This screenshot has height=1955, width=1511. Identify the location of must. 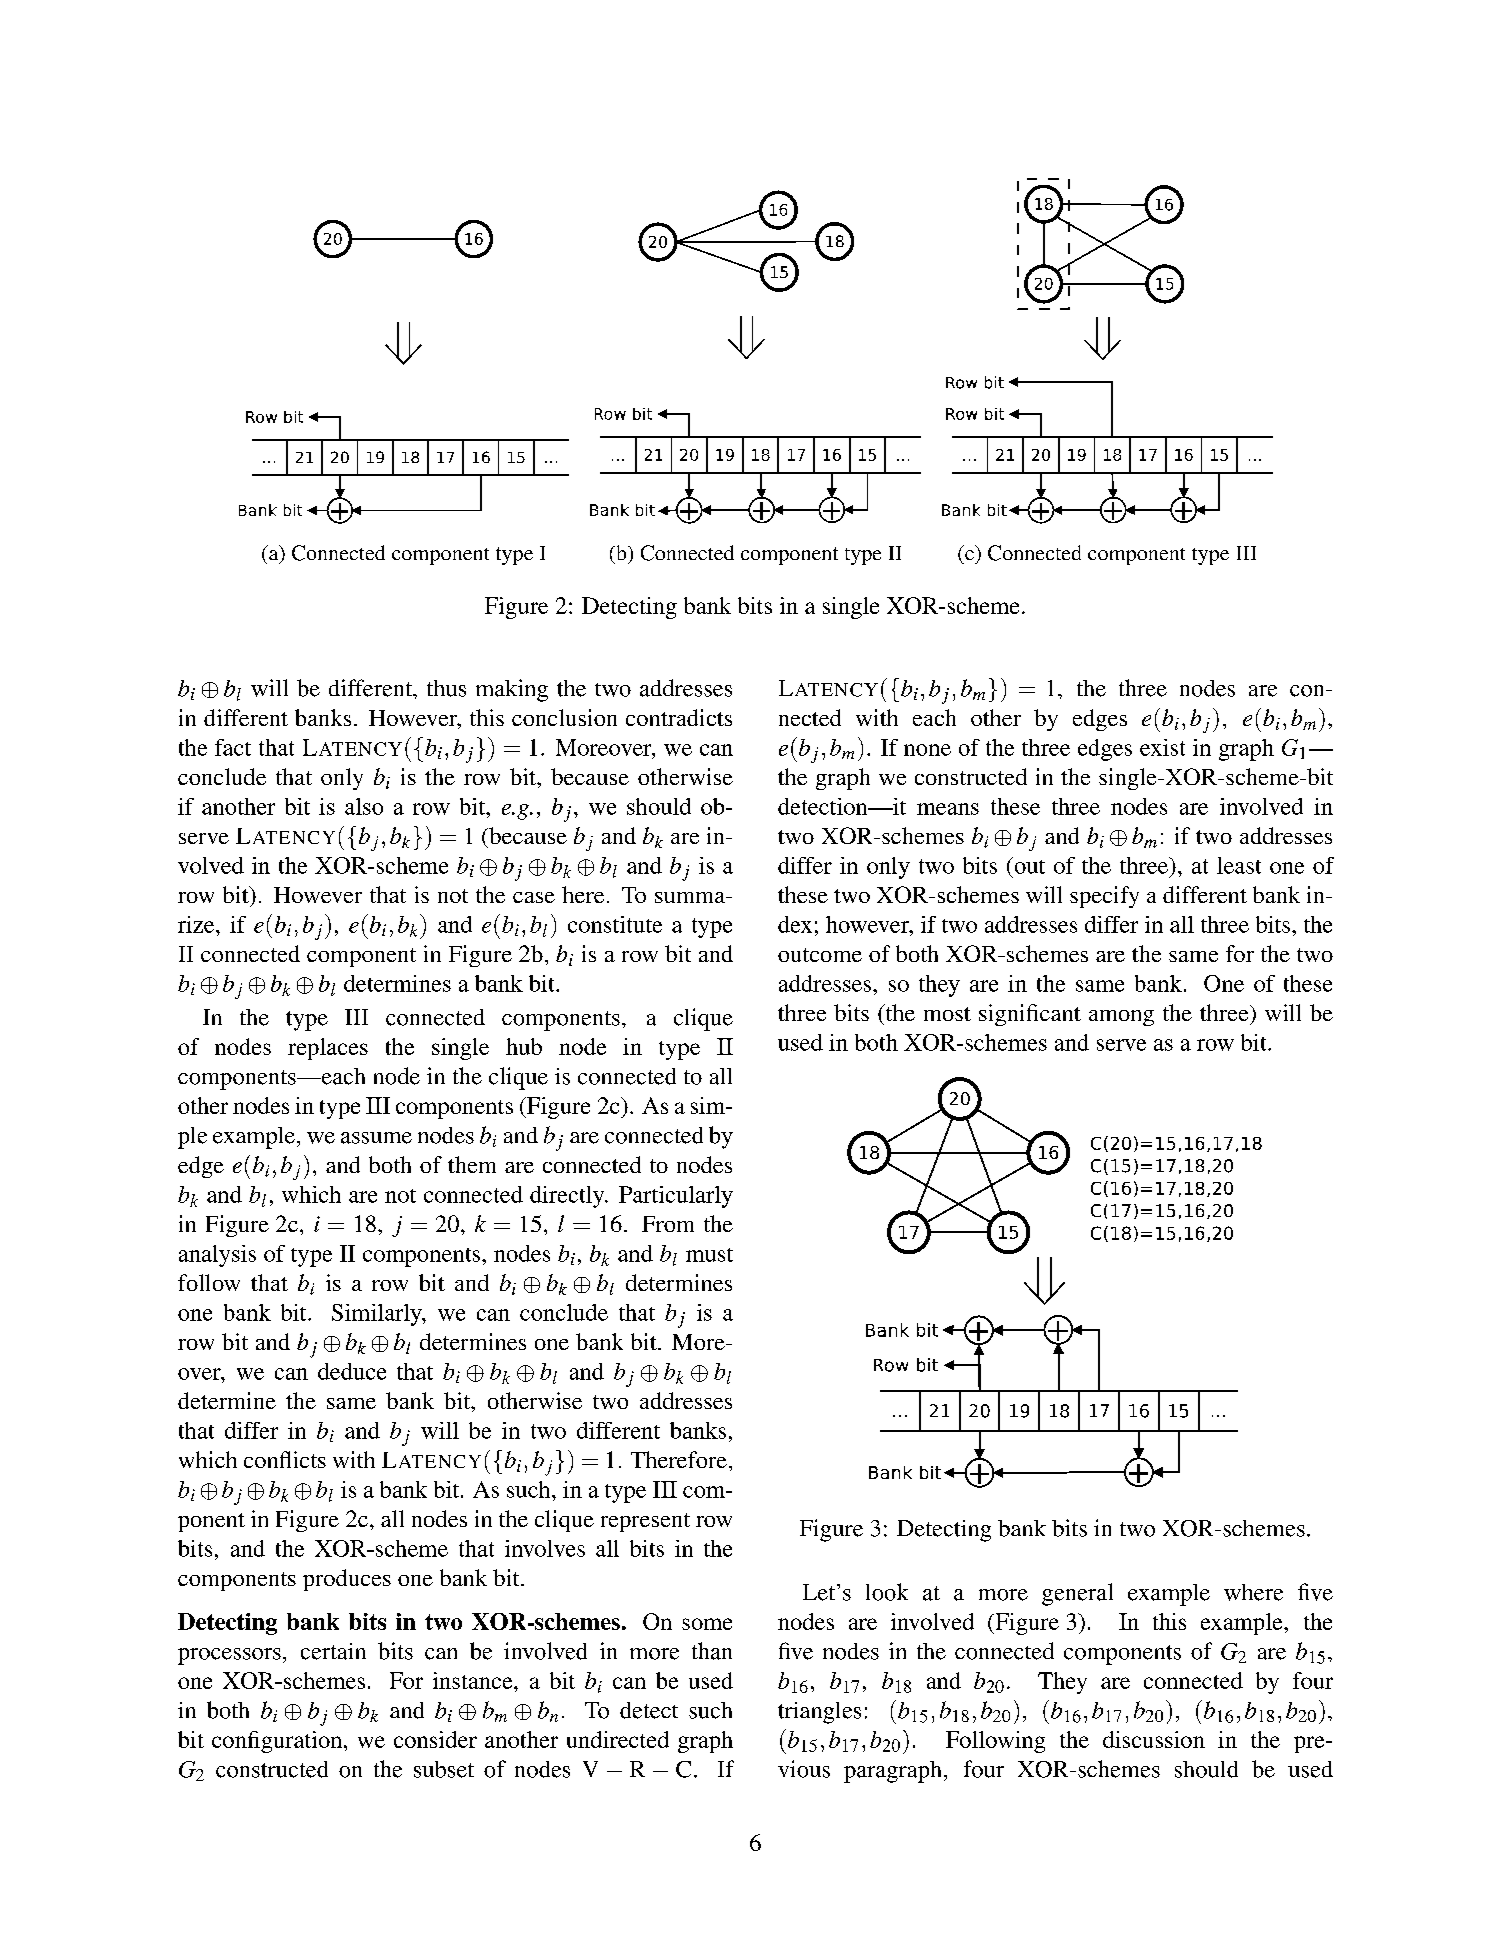
(709, 1255).
